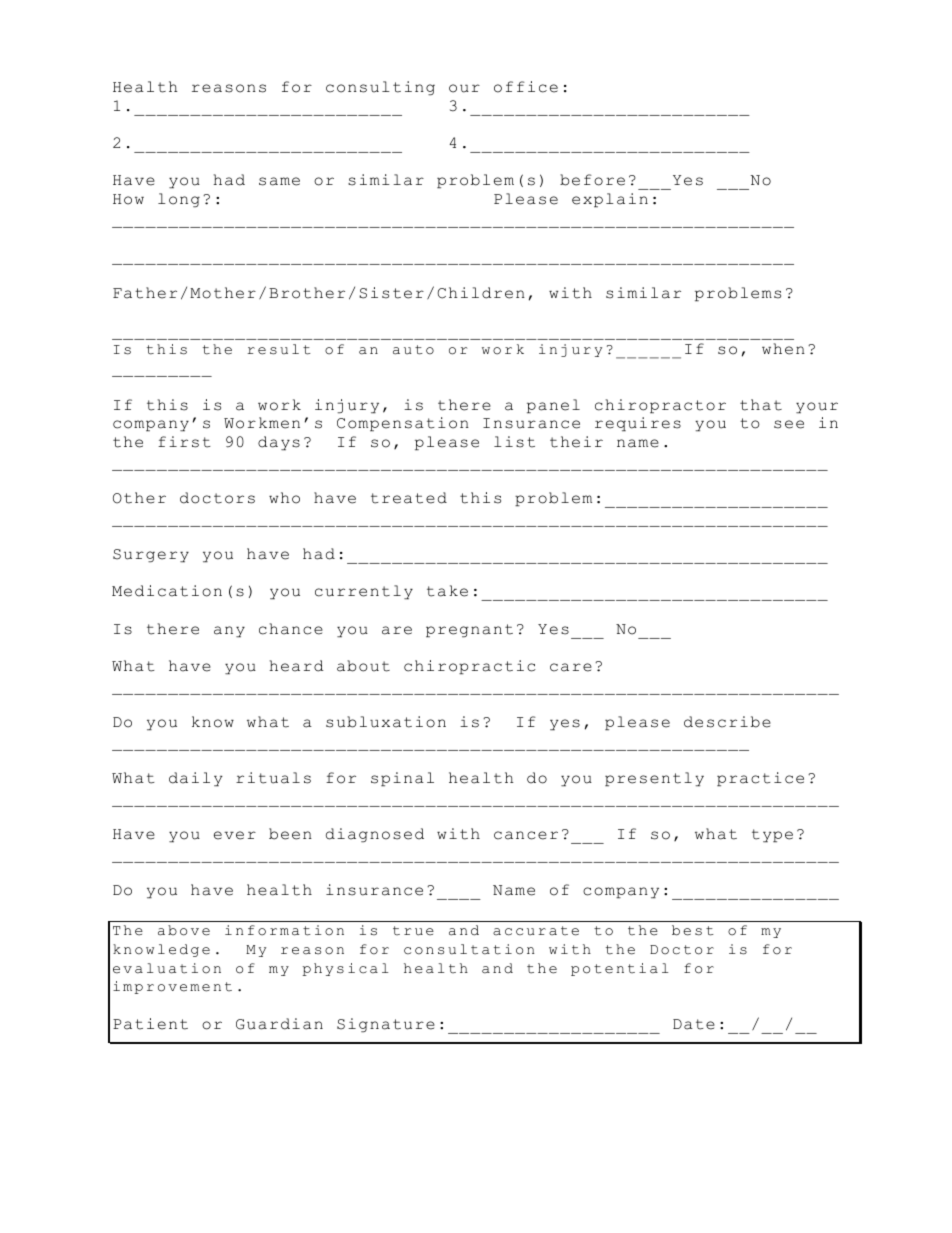  What do you see at coordinates (279, 181) in the document?
I see `same` at bounding box center [279, 181].
